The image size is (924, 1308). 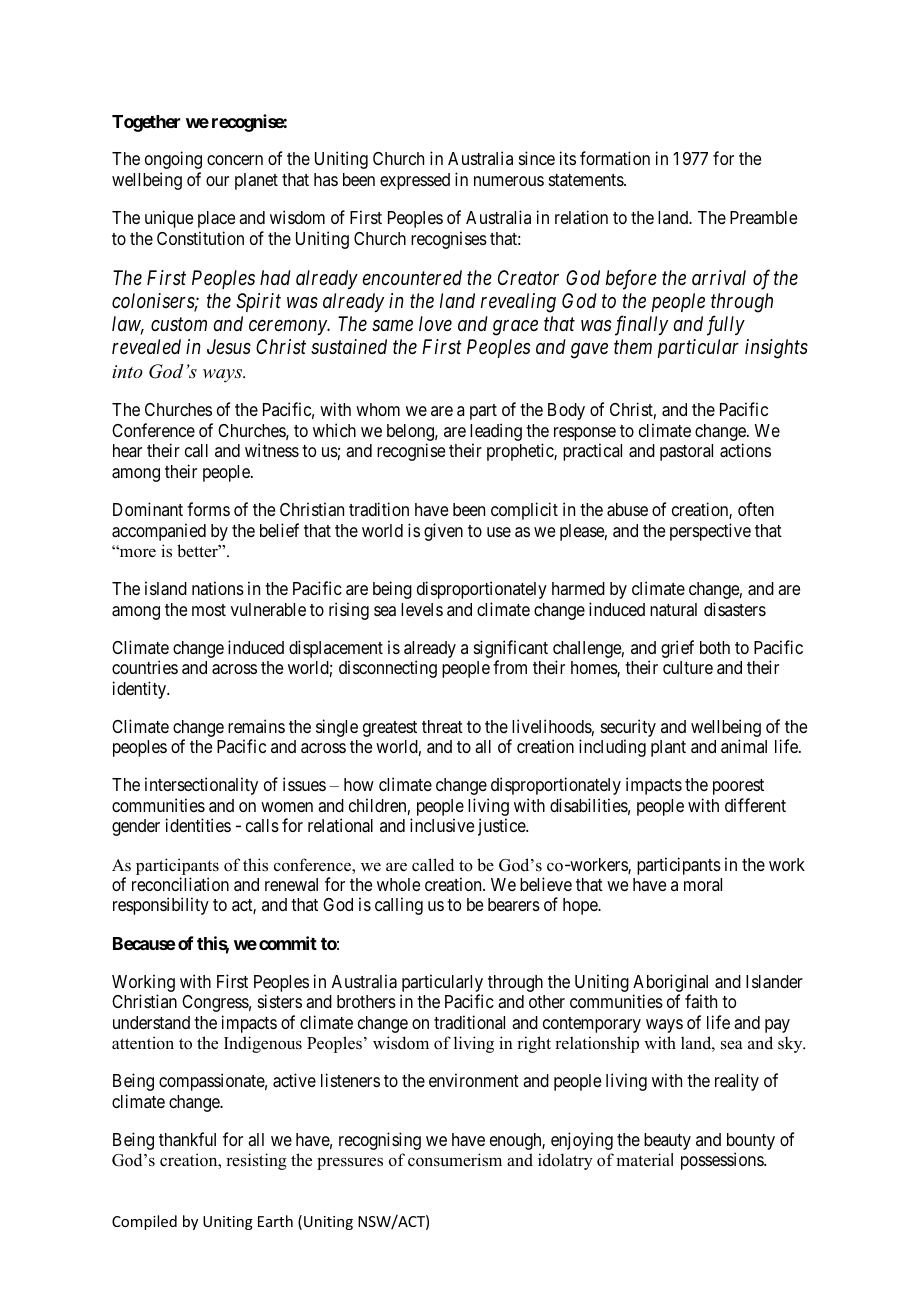 What do you see at coordinates (510, 667) in the document?
I see `from` at bounding box center [510, 667].
